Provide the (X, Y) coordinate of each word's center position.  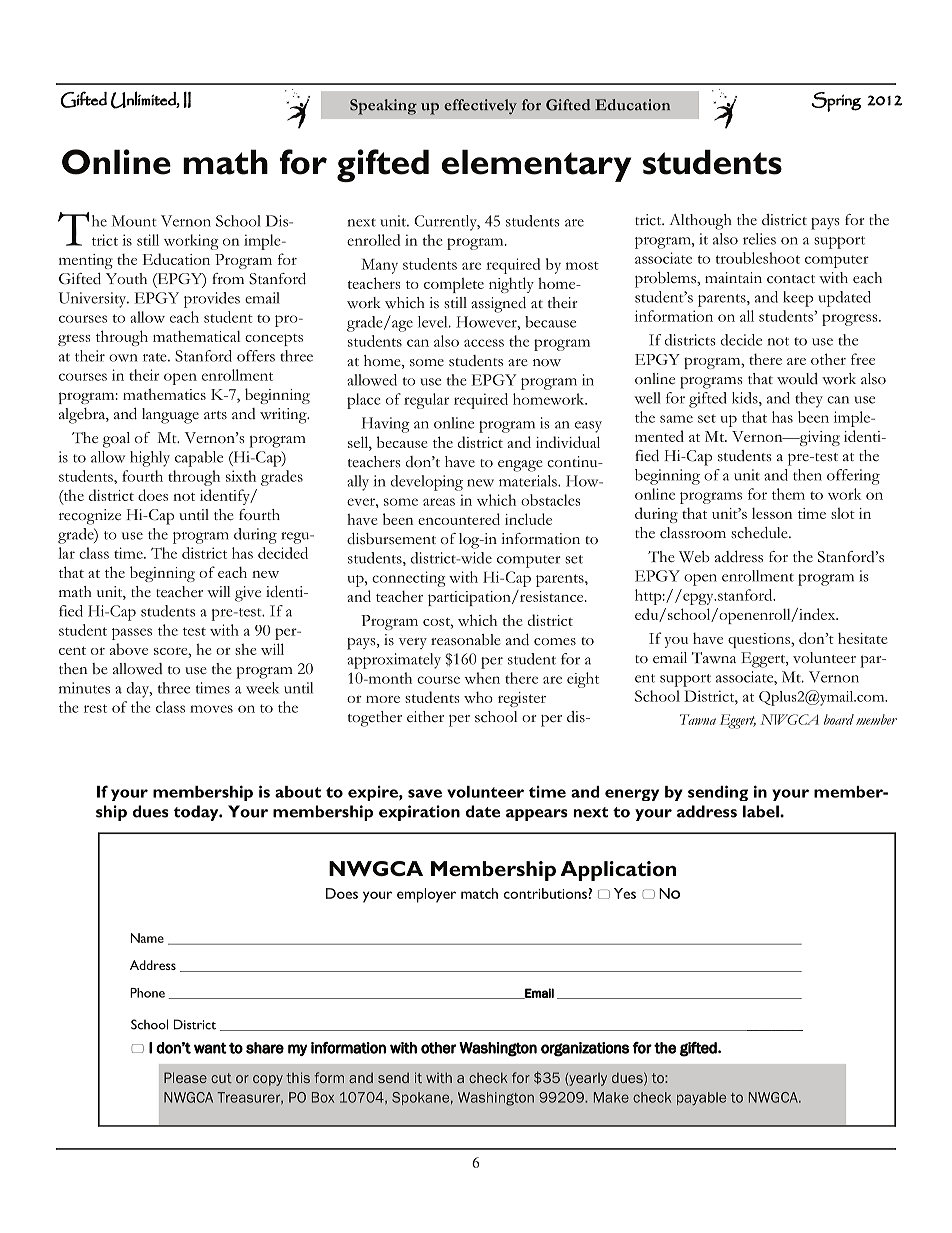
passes (132, 634)
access (484, 343)
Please (185, 1077)
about (298, 792)
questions (760, 640)
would (797, 379)
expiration (419, 813)
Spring (836, 102)
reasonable (466, 640)
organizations (585, 1049)
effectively (480, 107)
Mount (134, 221)
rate (156, 357)
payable (701, 1098)
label (762, 811)
